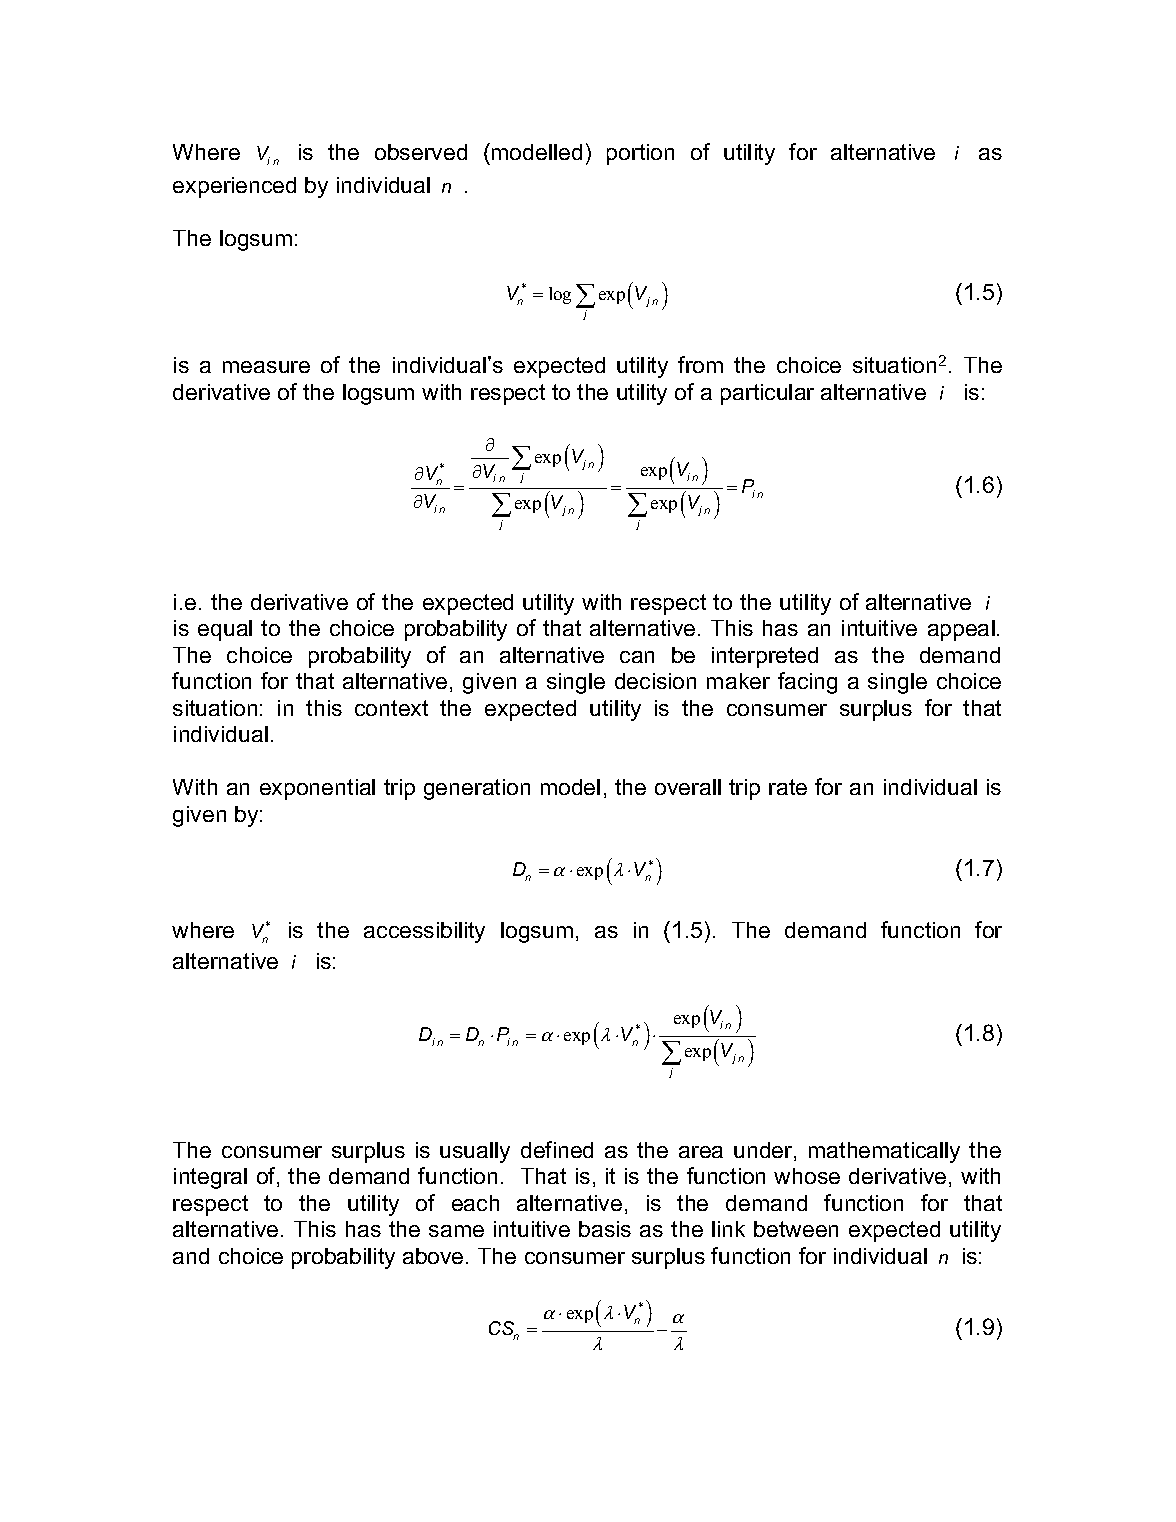 This screenshot has height=1522, width=1176. Describe the element at coordinates (605, 1229) in the screenshot. I see `basis` at that location.
